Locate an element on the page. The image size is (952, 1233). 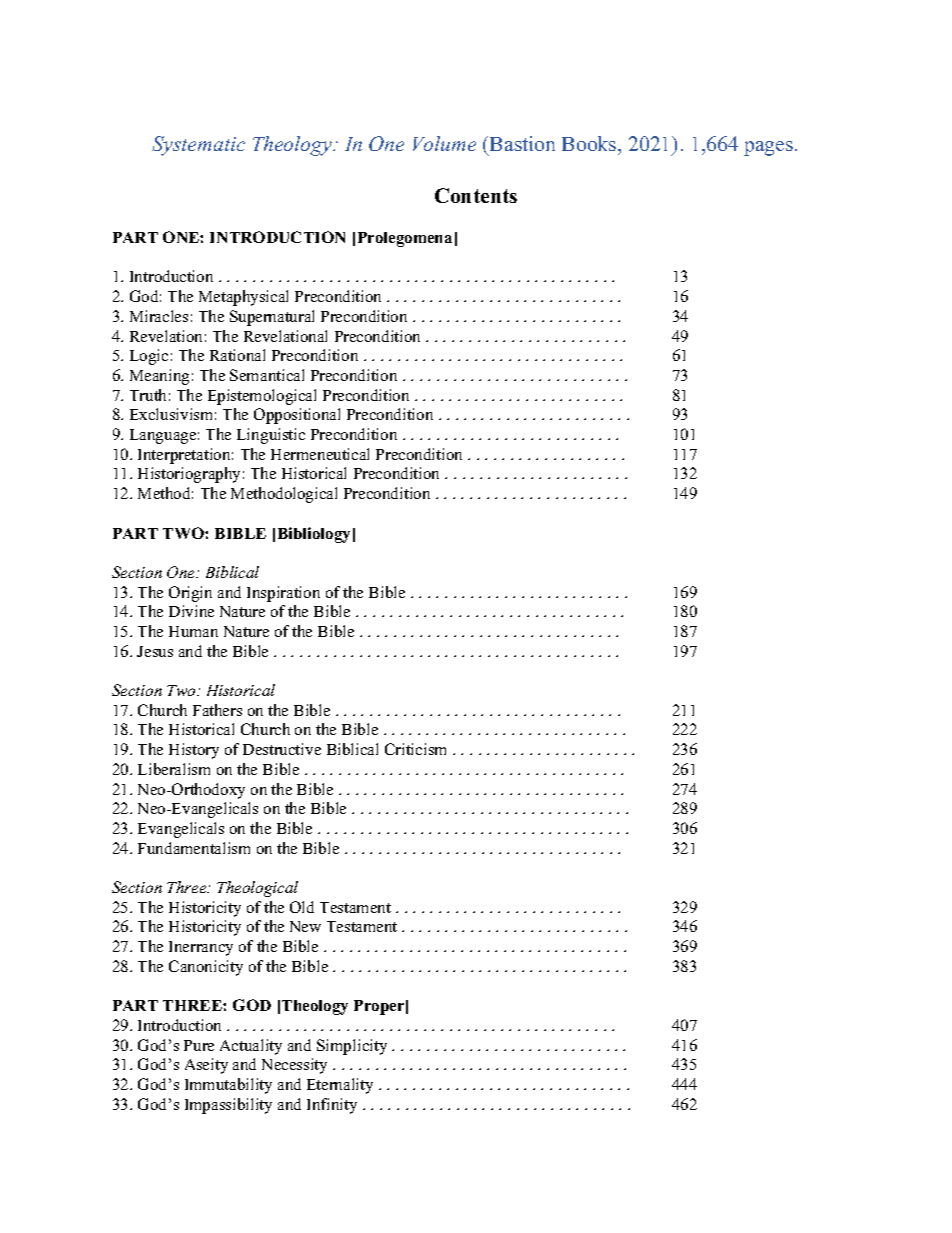
pages is located at coordinates (770, 148).
